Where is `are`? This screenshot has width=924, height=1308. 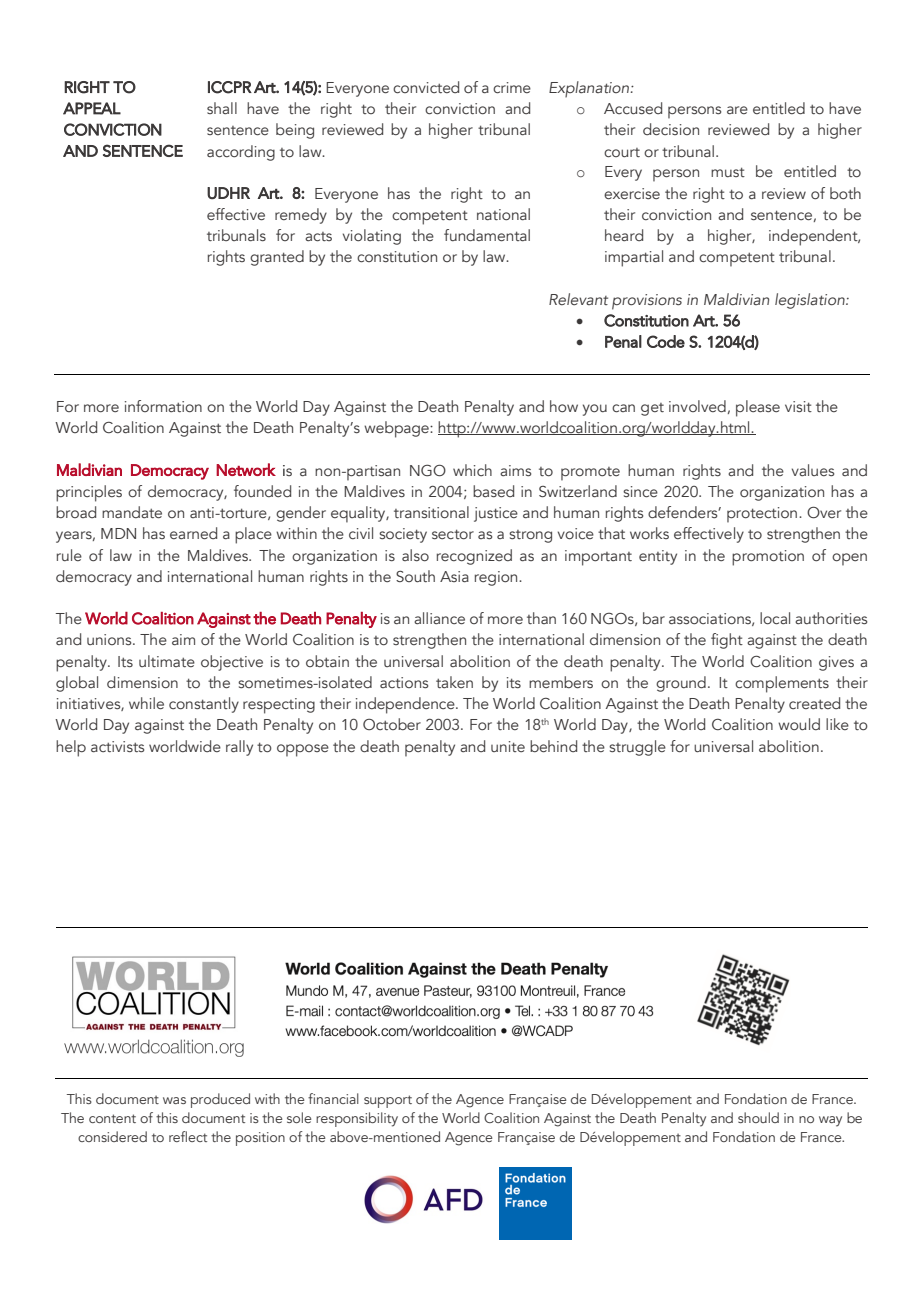
are is located at coordinates (737, 110).
